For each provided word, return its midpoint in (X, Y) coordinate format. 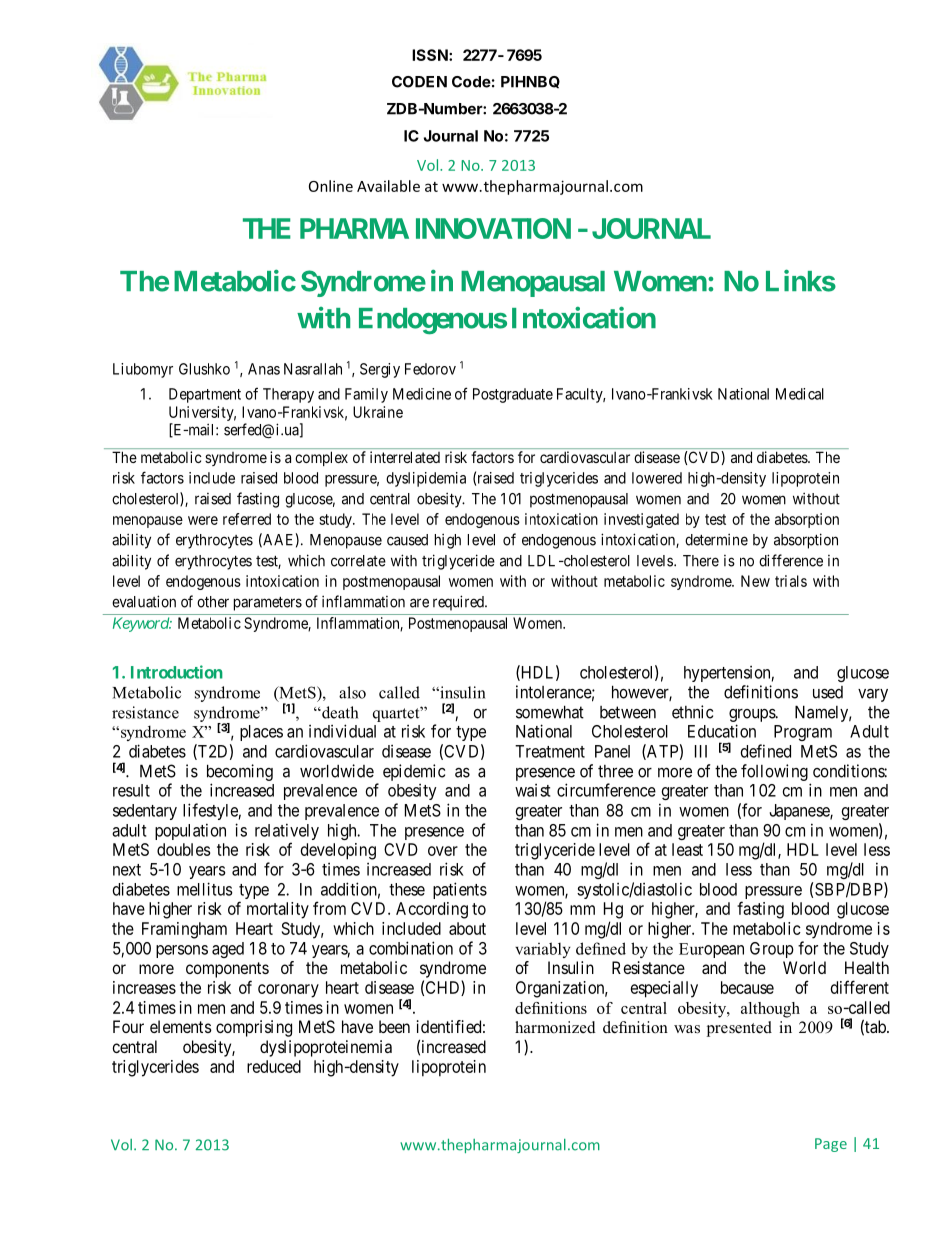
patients (460, 890)
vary (873, 695)
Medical (800, 394)
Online (331, 186)
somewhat (550, 712)
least (687, 849)
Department (205, 395)
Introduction (177, 672)
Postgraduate (513, 395)
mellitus (205, 889)
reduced (274, 1066)
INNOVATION (493, 228)
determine (716, 539)
